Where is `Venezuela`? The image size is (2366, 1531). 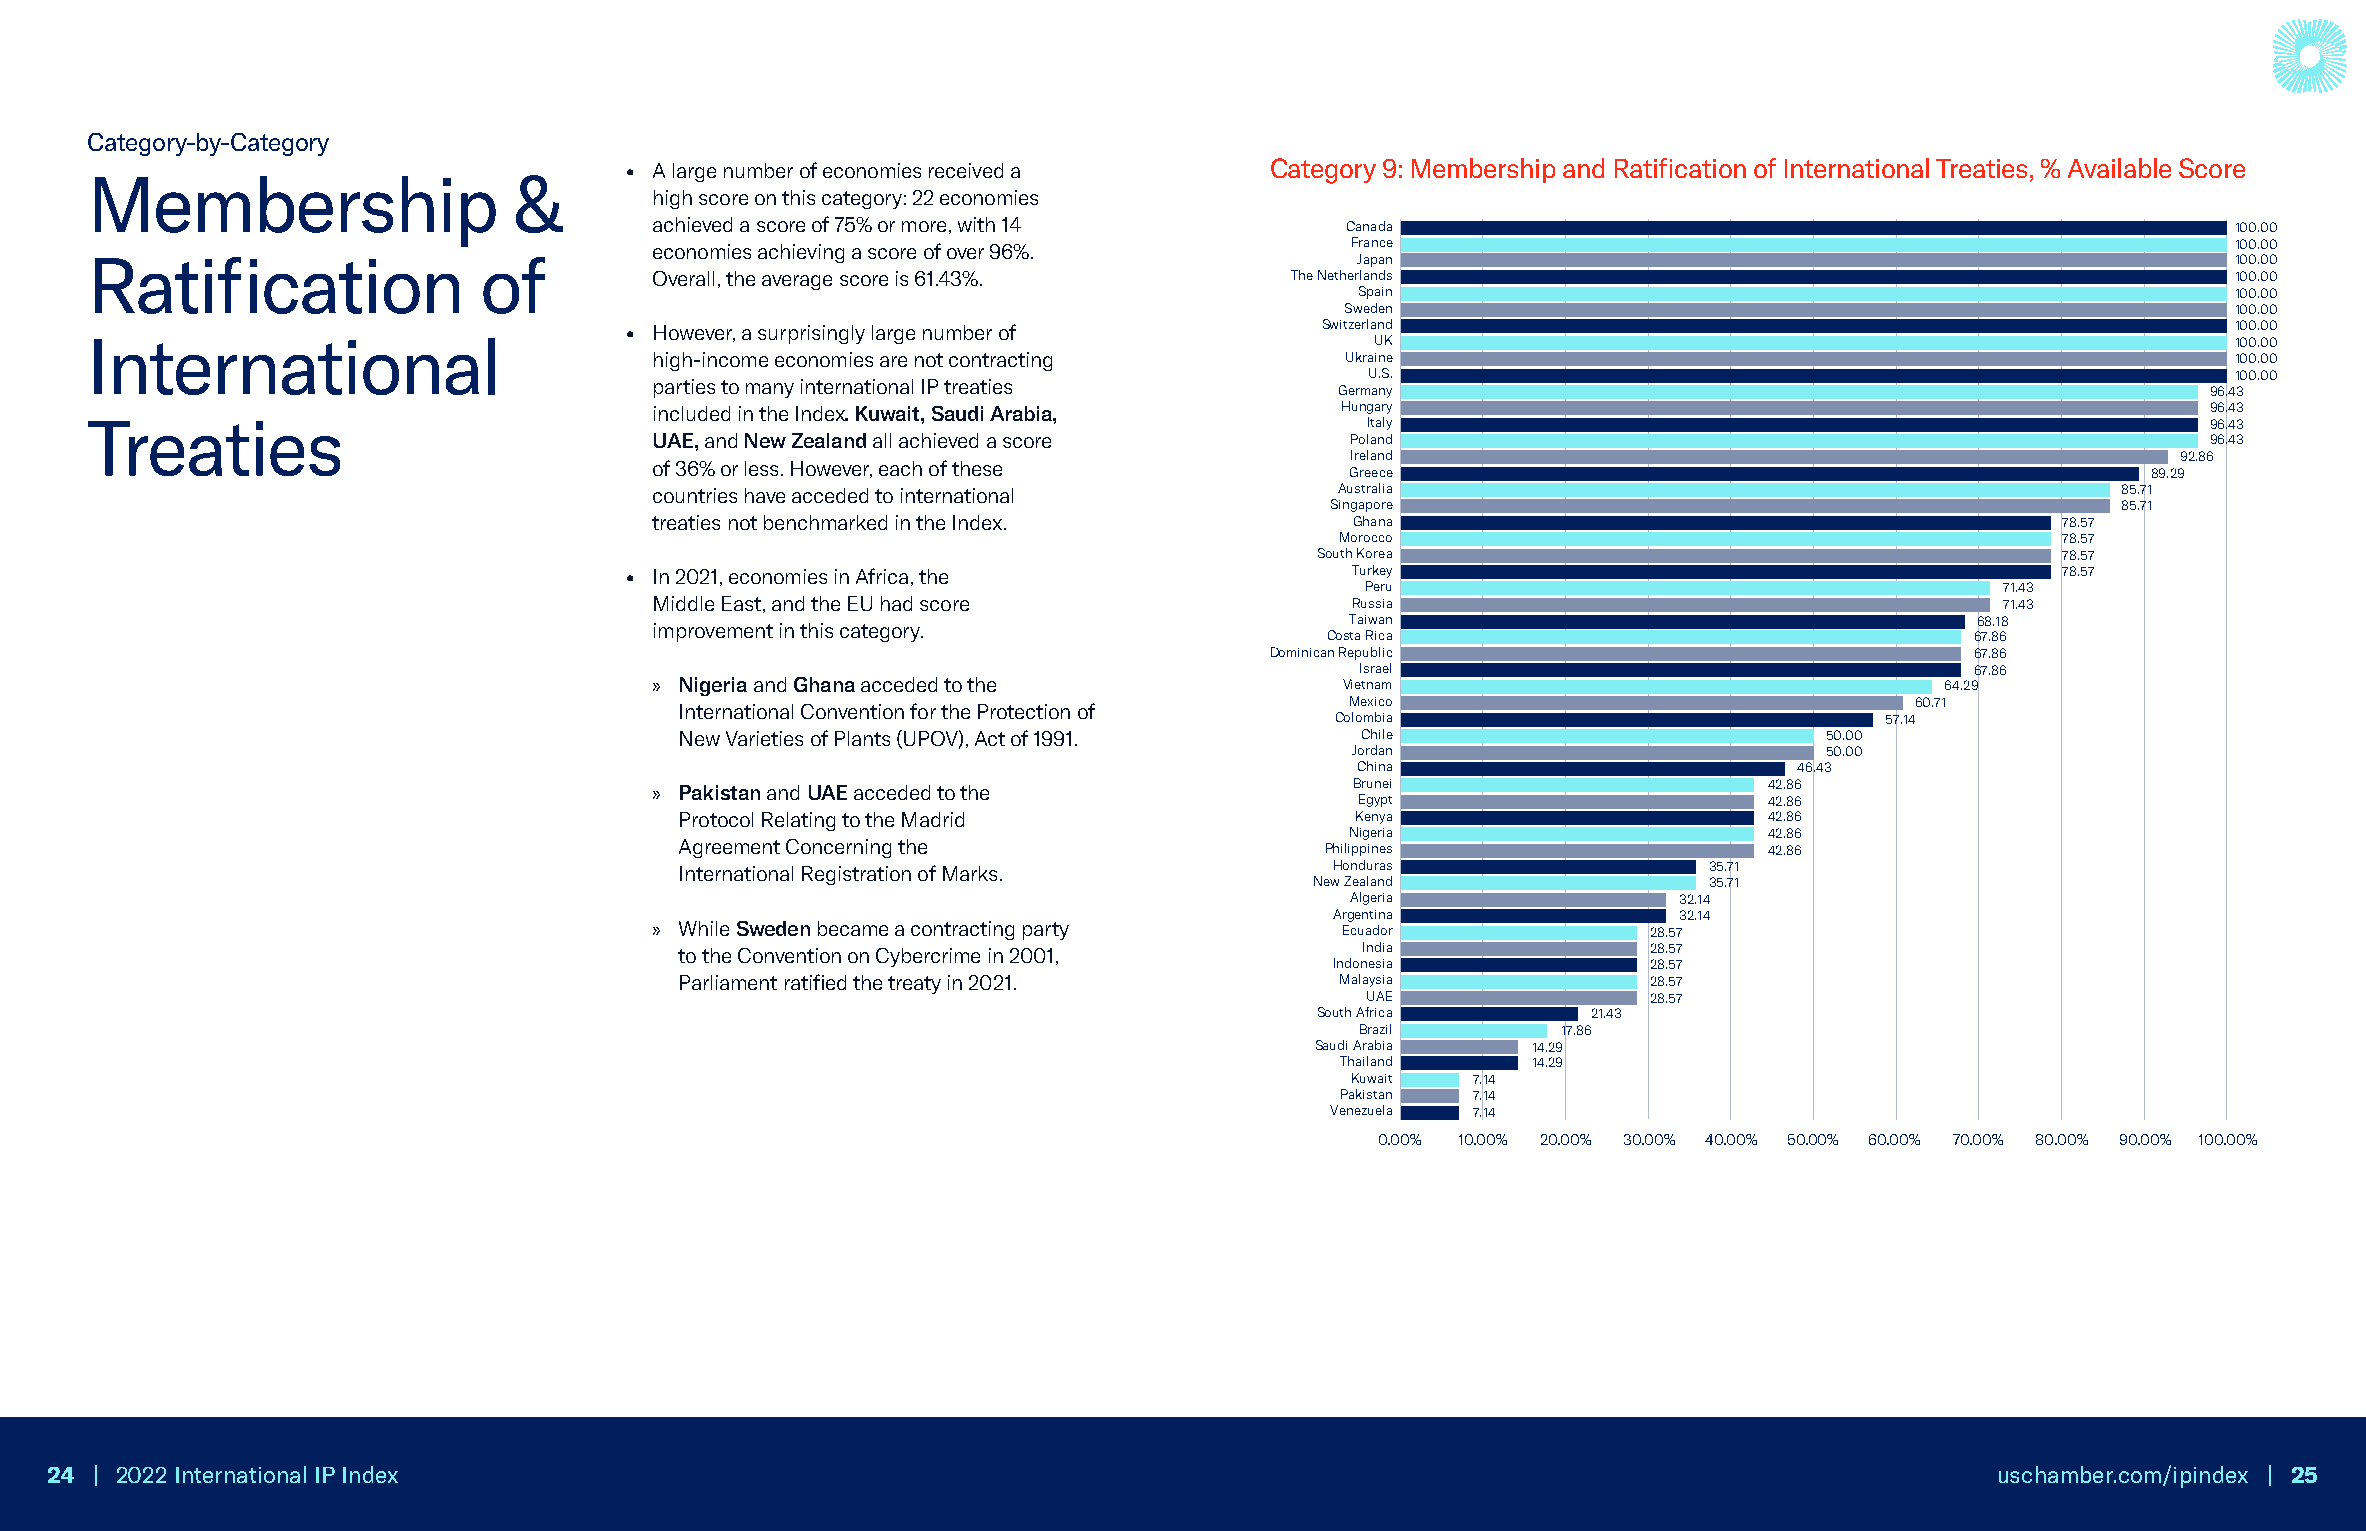 Venezuela is located at coordinates (1361, 1110).
